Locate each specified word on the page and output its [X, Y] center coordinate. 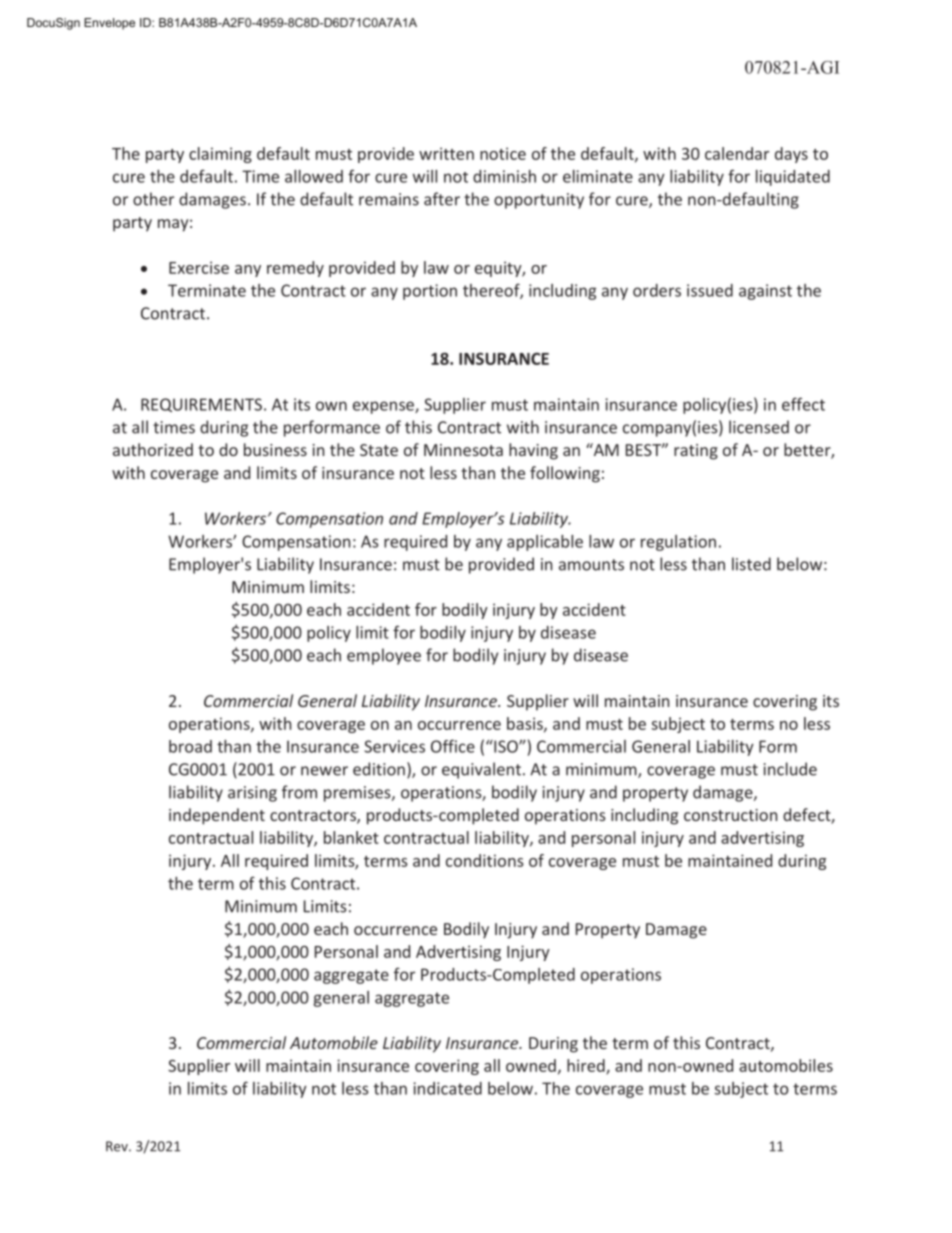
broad [190, 746]
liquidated [793, 178]
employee [384, 656]
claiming [220, 155]
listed [751, 564]
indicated [447, 1088]
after [442, 199]
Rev [118, 1146]
